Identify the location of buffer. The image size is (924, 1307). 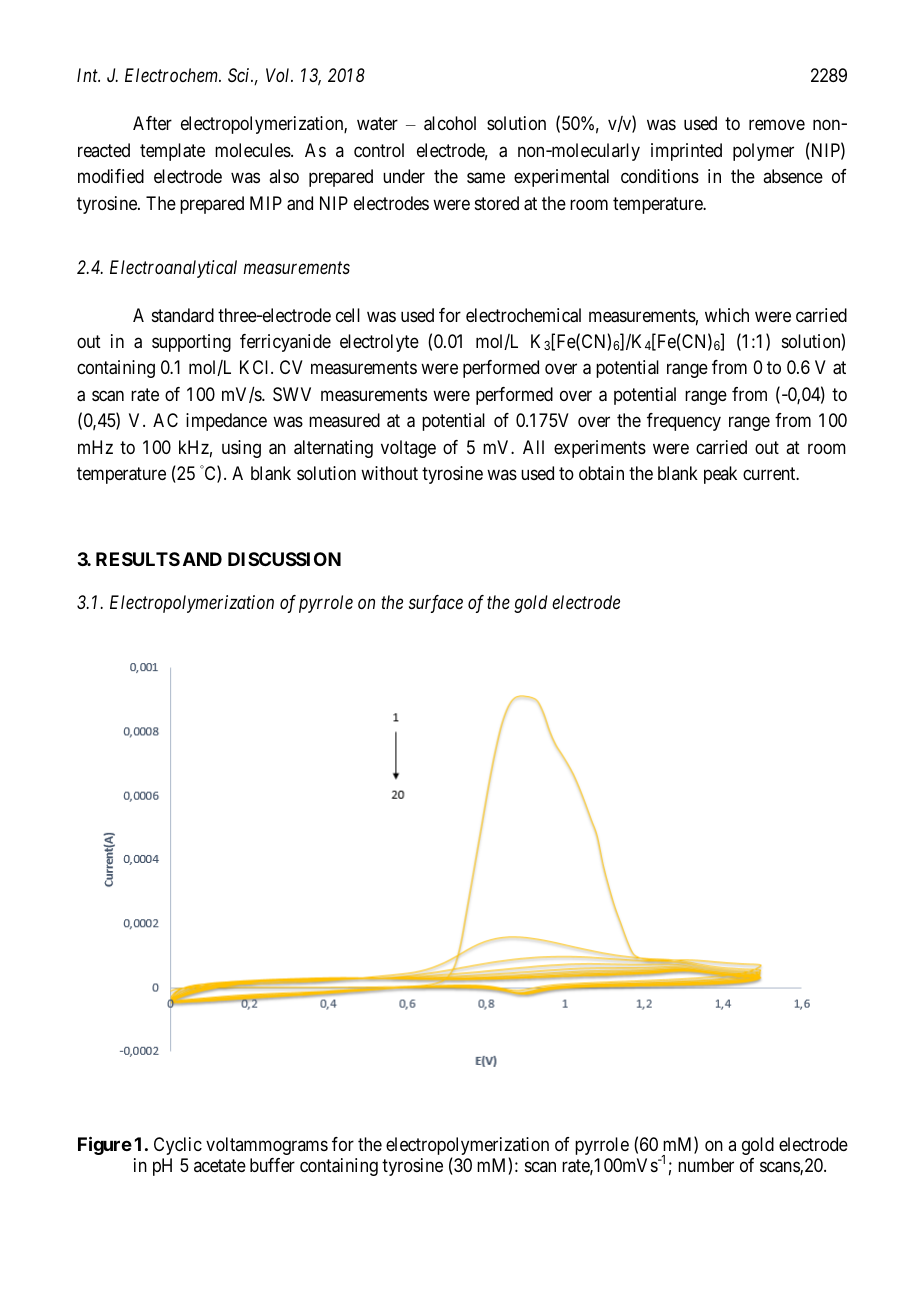
(272, 1165).
